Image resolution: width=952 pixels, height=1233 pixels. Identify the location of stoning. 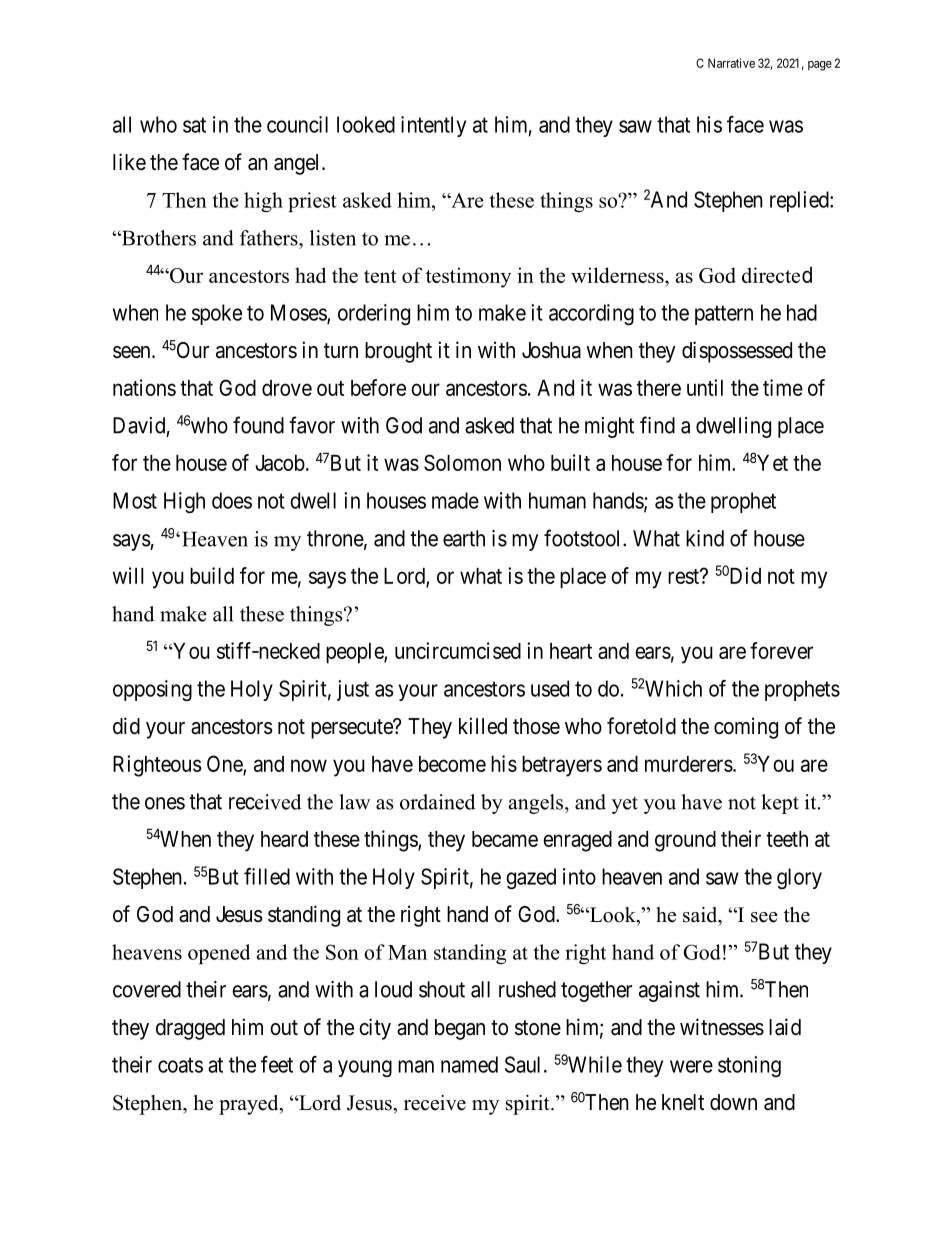
(749, 1066).
